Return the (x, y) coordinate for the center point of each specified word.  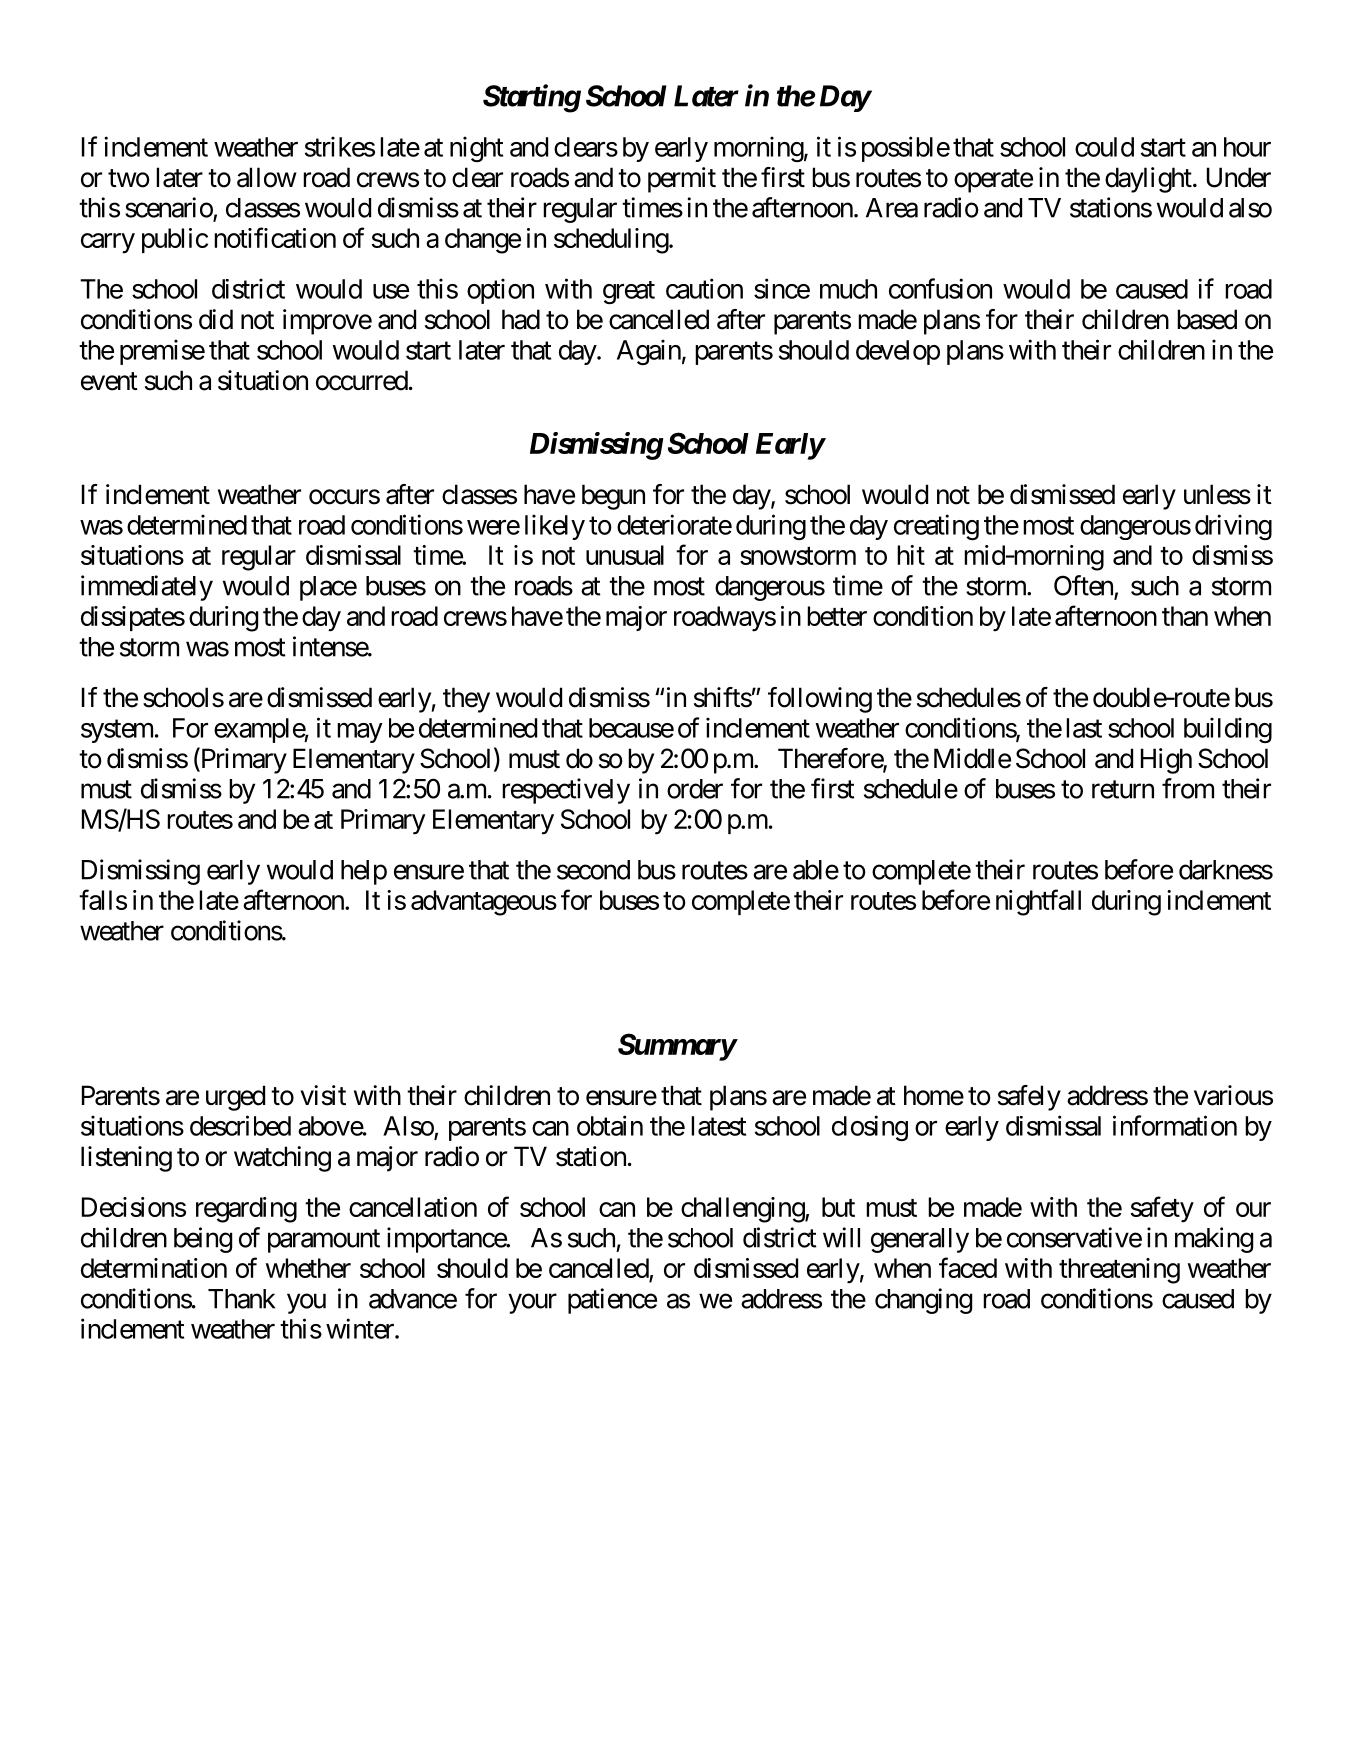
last (1084, 728)
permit (682, 180)
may (360, 733)
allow (267, 177)
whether (308, 1268)
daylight (1148, 180)
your (532, 1303)
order (695, 789)
